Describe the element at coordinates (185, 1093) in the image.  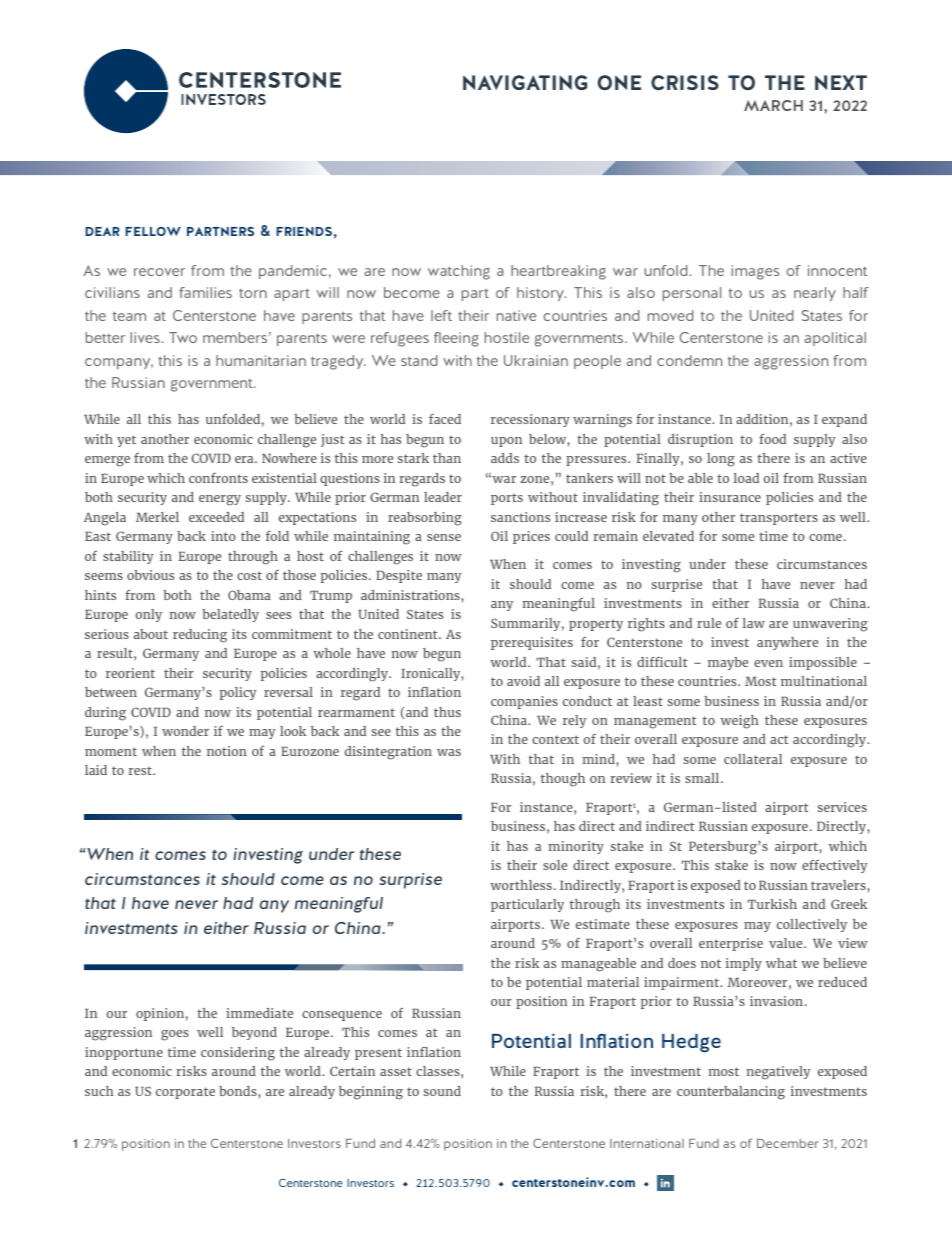
I see `corporate` at that location.
